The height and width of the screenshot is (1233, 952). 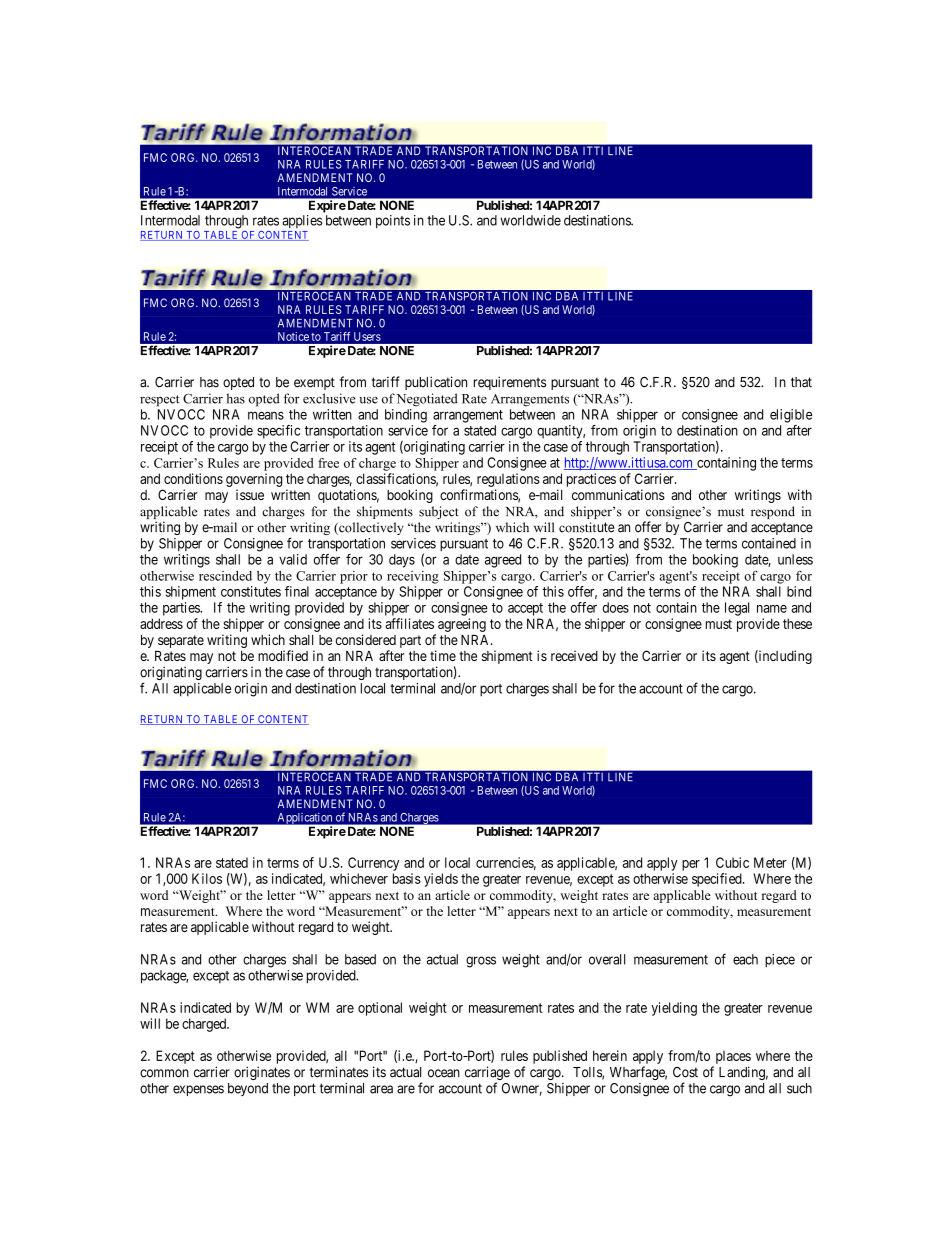 What do you see at coordinates (248, 1089) in the screenshot?
I see `beyond` at bounding box center [248, 1089].
